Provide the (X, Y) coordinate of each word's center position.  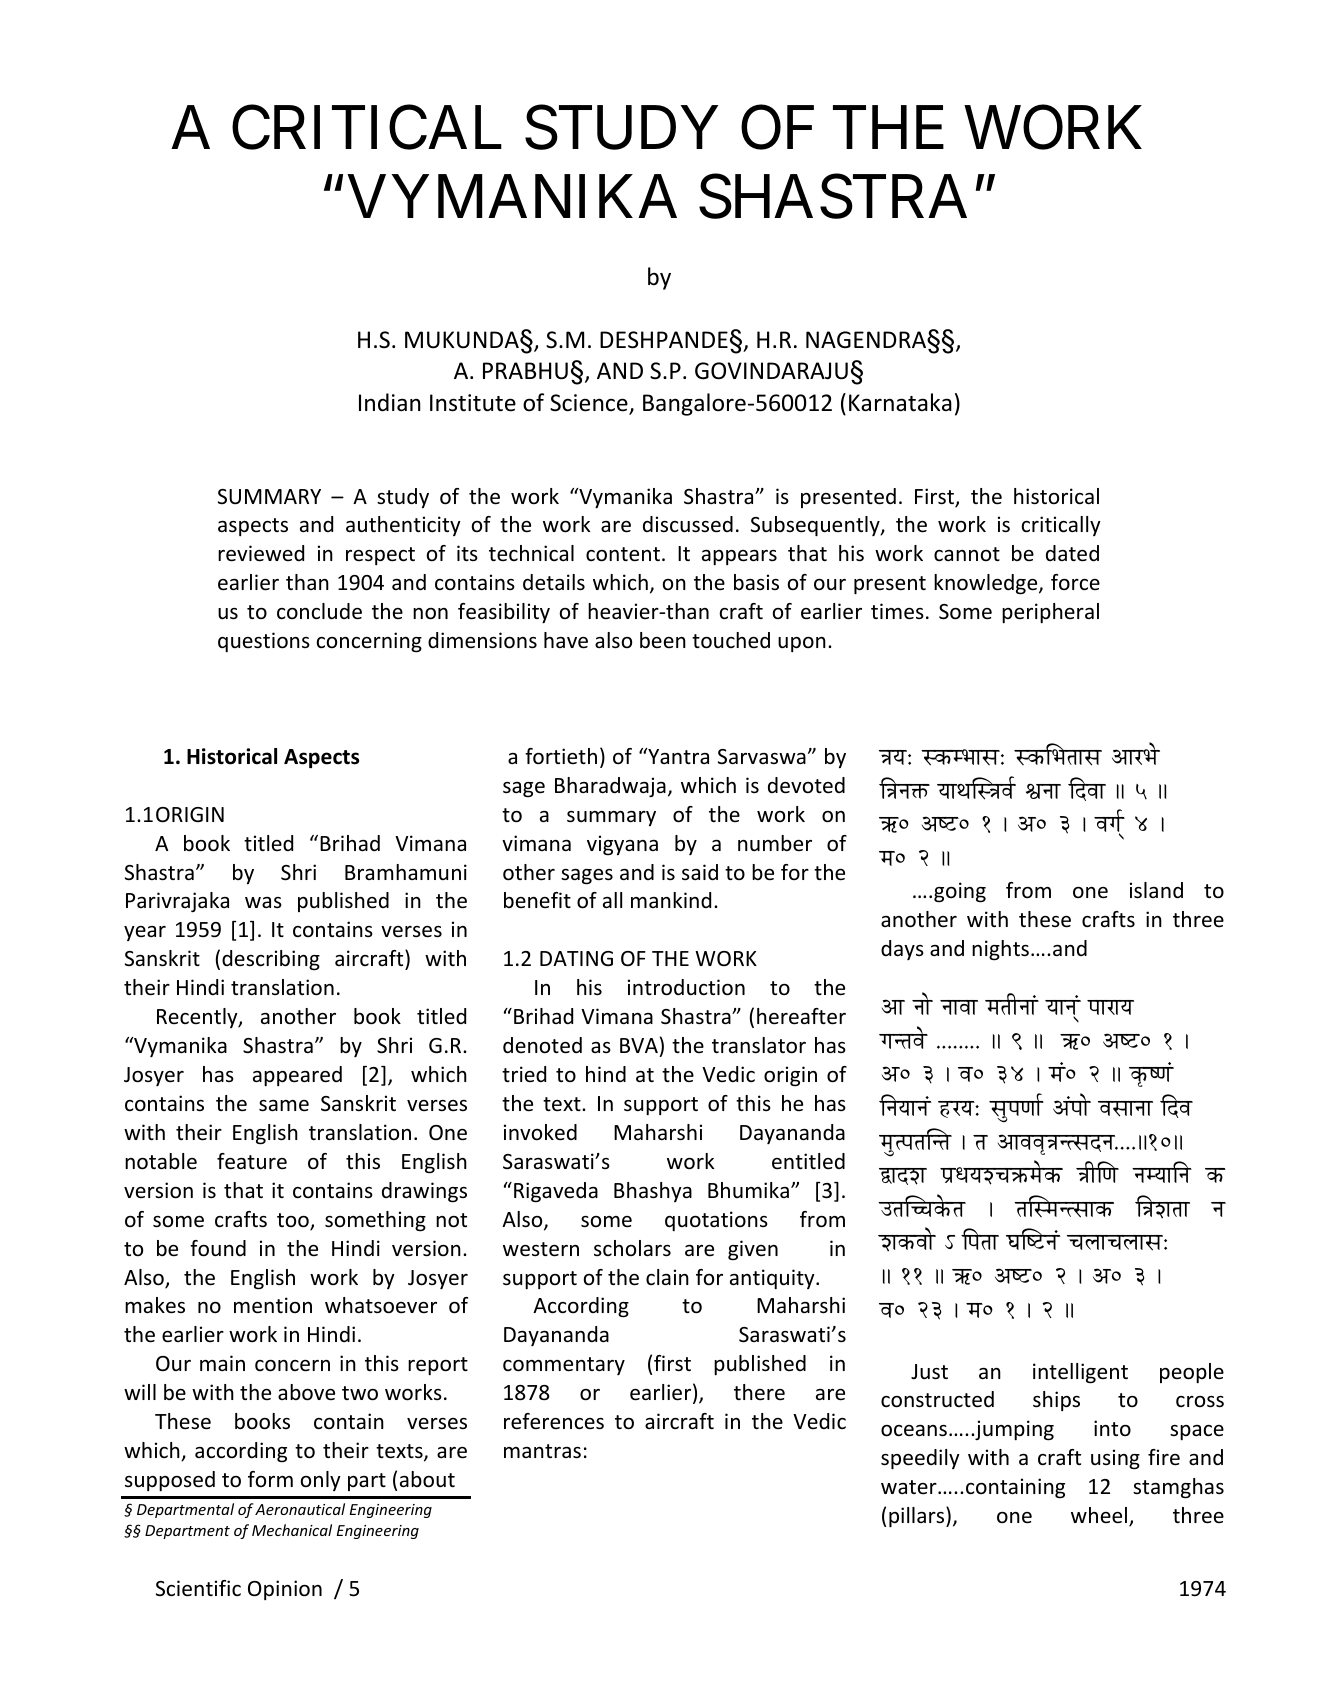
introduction (686, 987)
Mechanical (292, 1530)
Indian (390, 402)
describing (271, 960)
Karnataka (900, 402)
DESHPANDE (664, 340)
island (1156, 890)
